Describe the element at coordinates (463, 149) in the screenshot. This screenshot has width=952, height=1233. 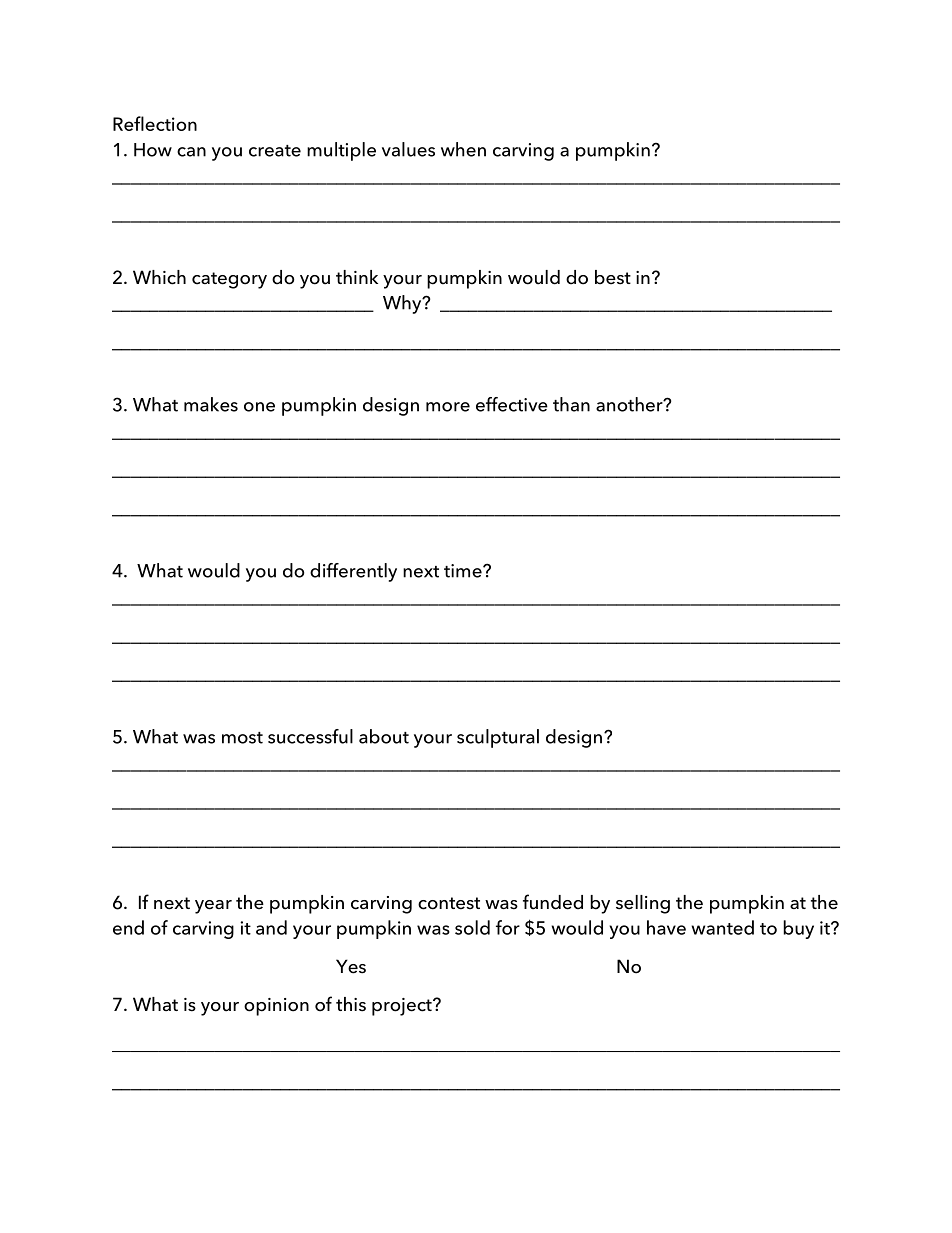
I see `when` at that location.
